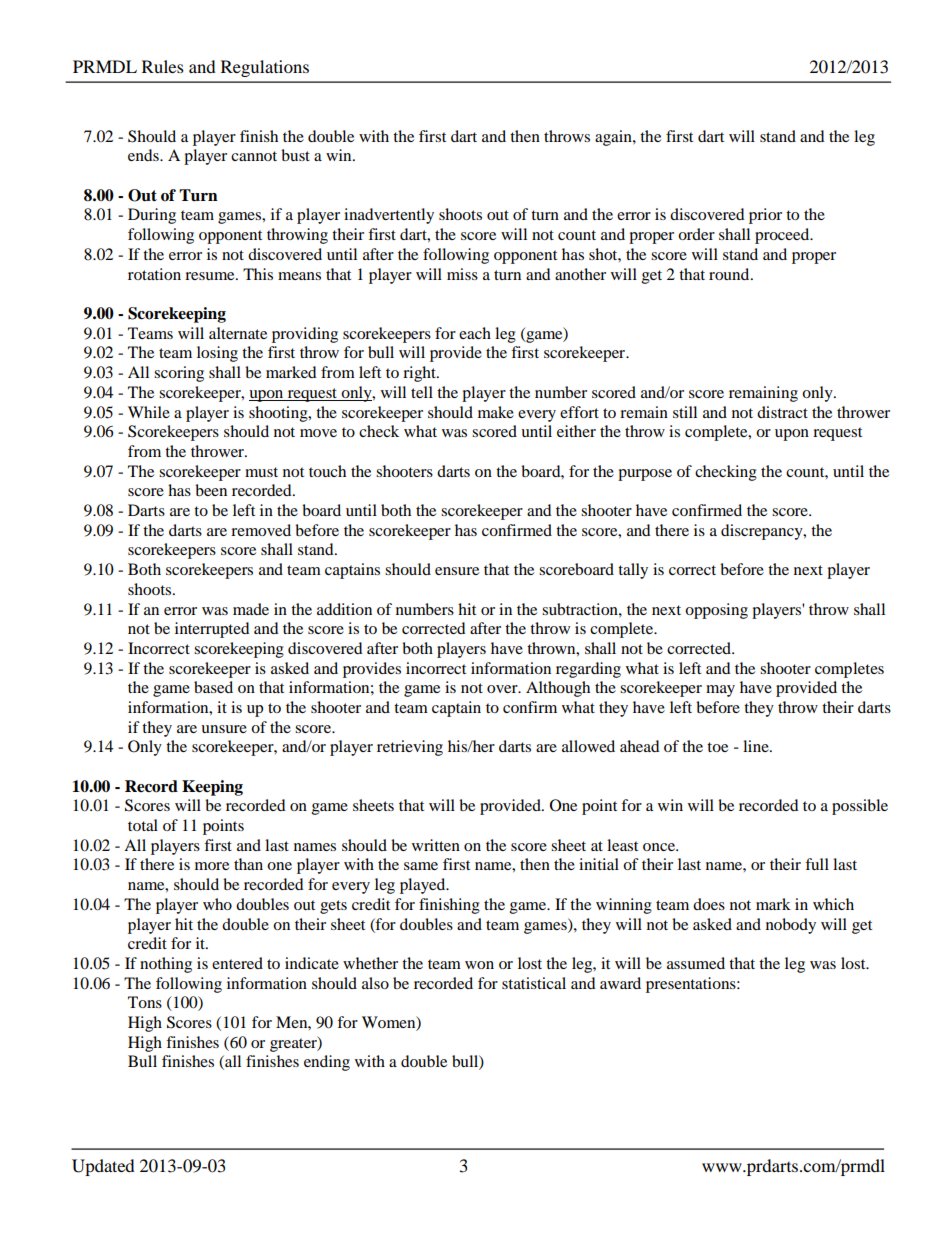  Describe the element at coordinates (217, 354) in the page. I see `losing` at that location.
